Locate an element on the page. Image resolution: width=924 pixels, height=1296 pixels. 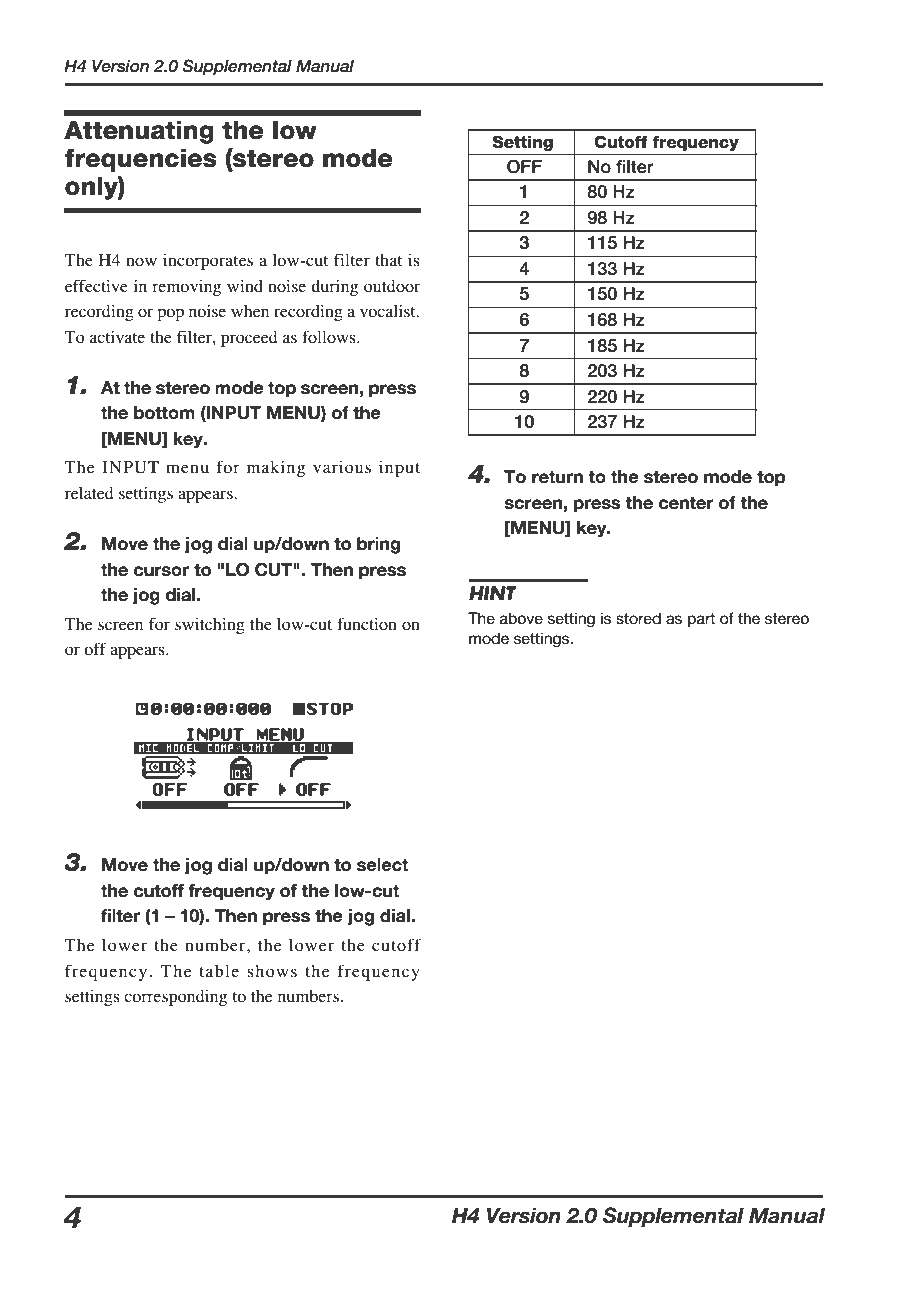
corresponding is located at coordinates (175, 998).
